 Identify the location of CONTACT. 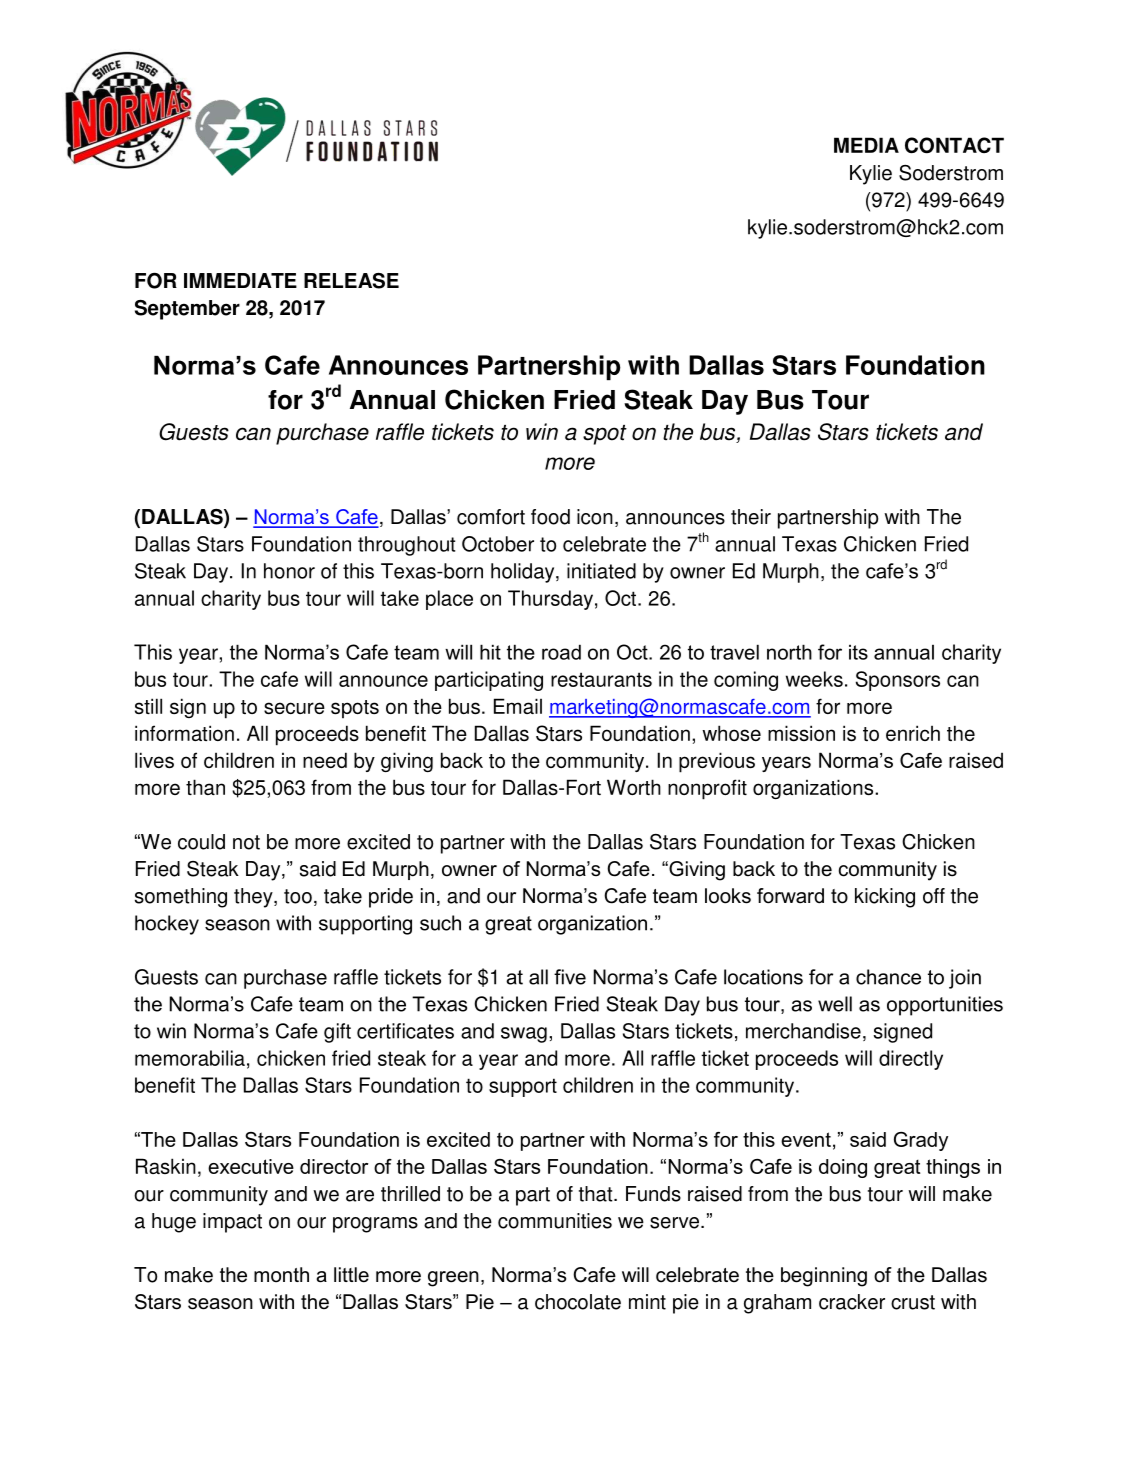
(954, 145).
